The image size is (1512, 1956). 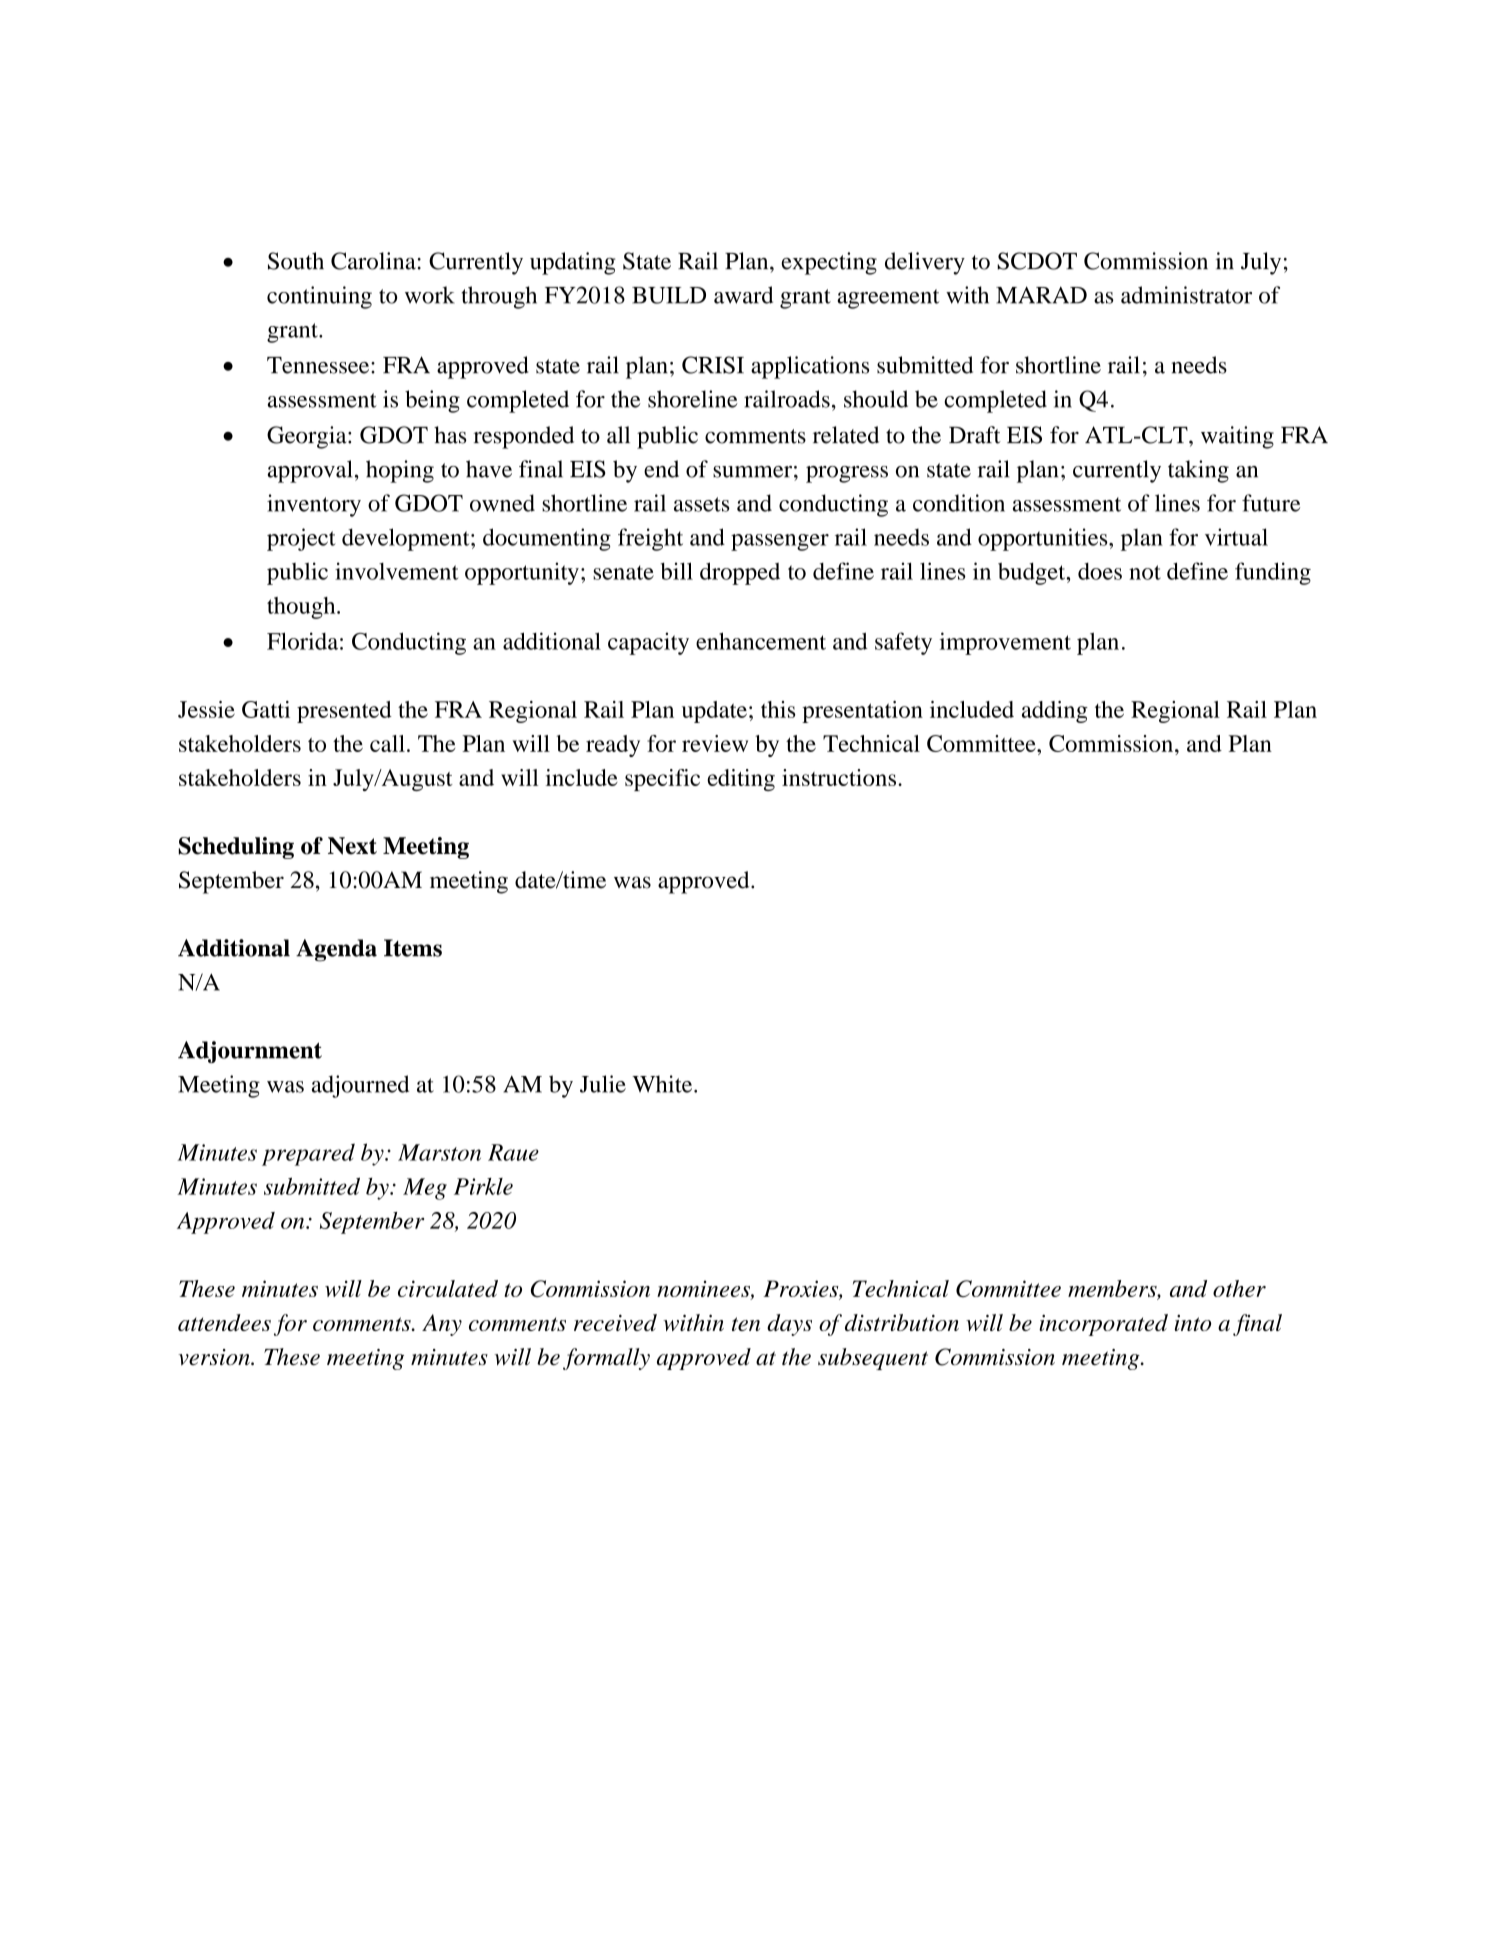 I want to click on White, so click(x=663, y=1084).
